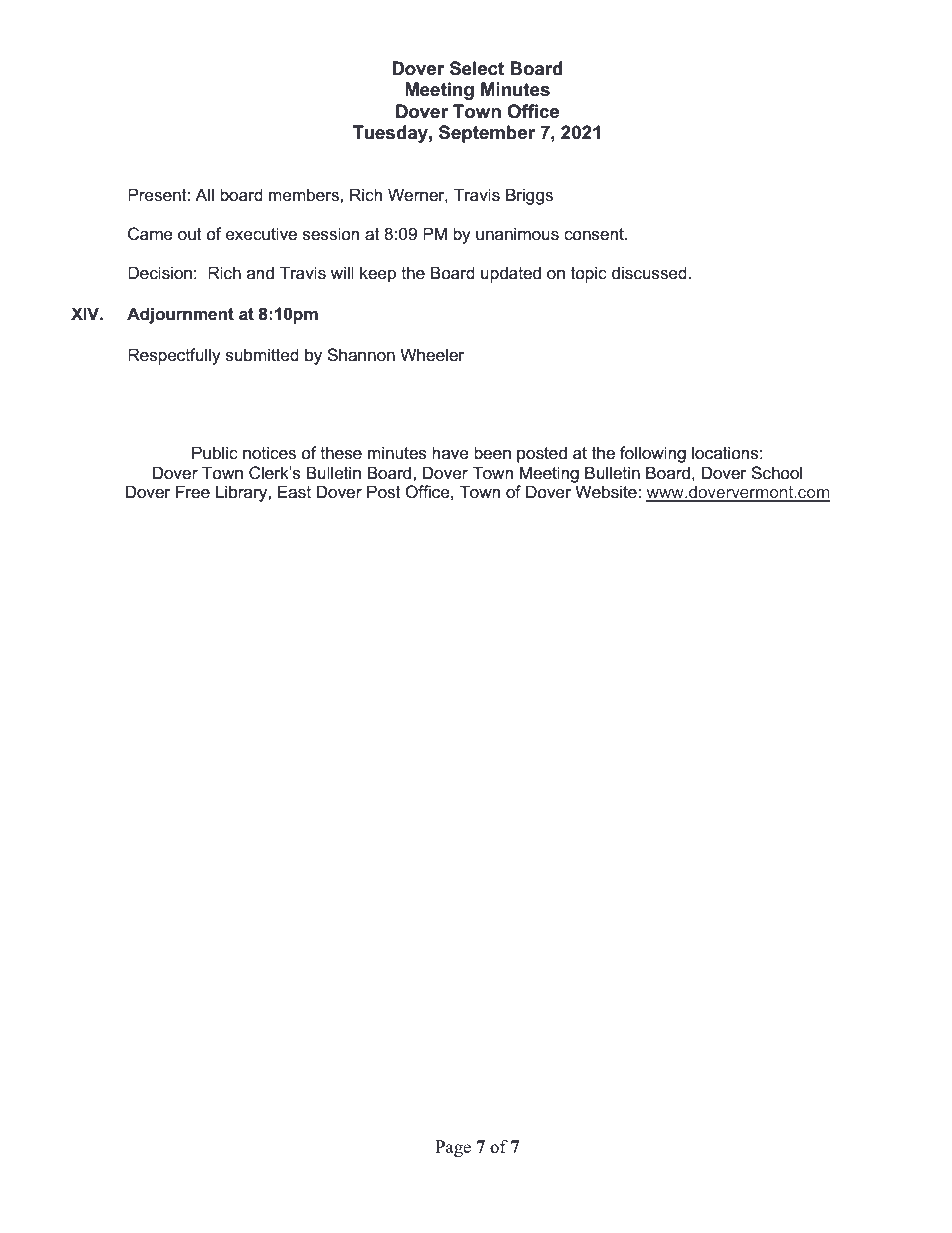 This screenshot has width=952, height=1233. What do you see at coordinates (477, 68) in the screenshot?
I see `Select` at bounding box center [477, 68].
